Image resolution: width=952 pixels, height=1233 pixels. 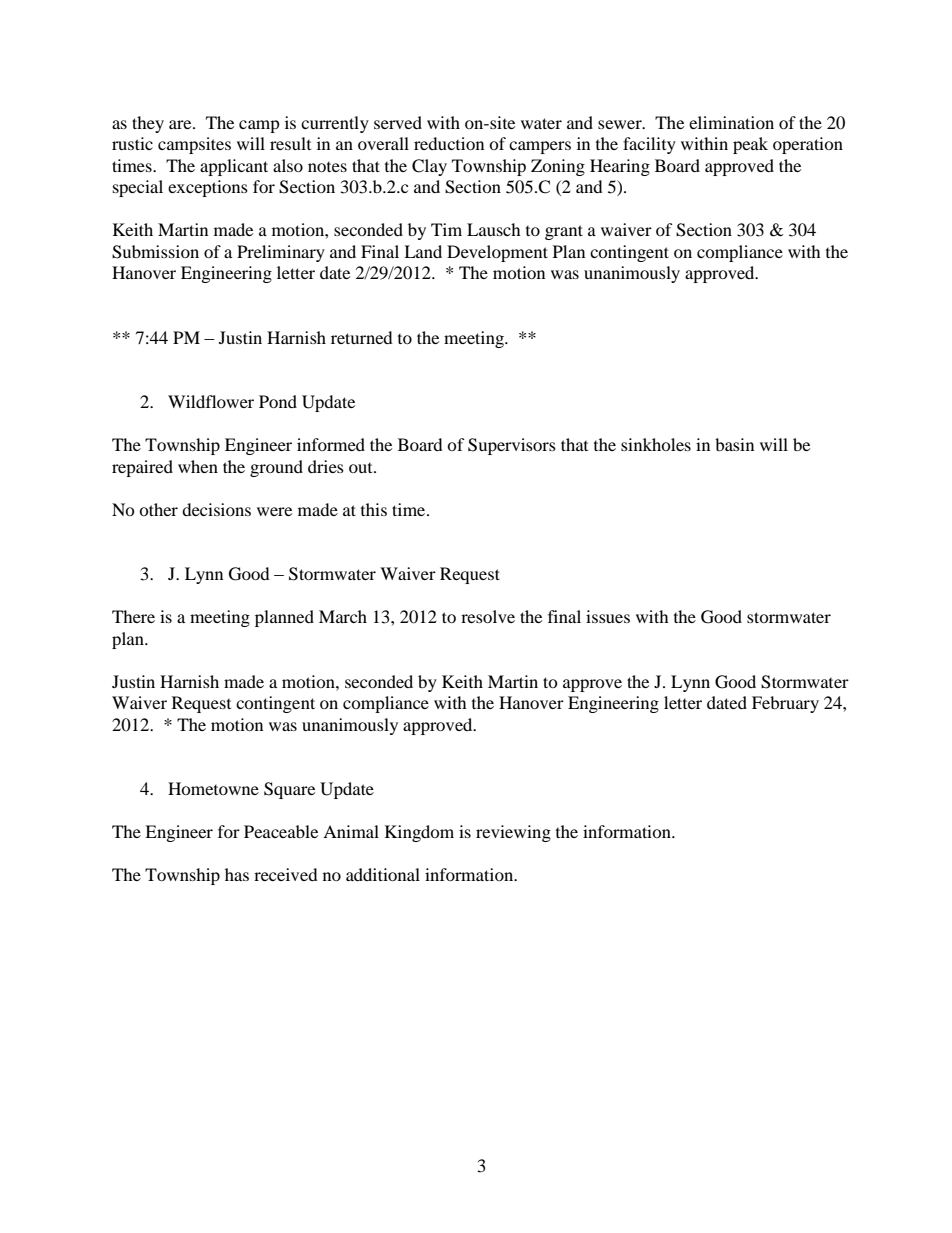 I want to click on reduction, so click(x=449, y=143).
